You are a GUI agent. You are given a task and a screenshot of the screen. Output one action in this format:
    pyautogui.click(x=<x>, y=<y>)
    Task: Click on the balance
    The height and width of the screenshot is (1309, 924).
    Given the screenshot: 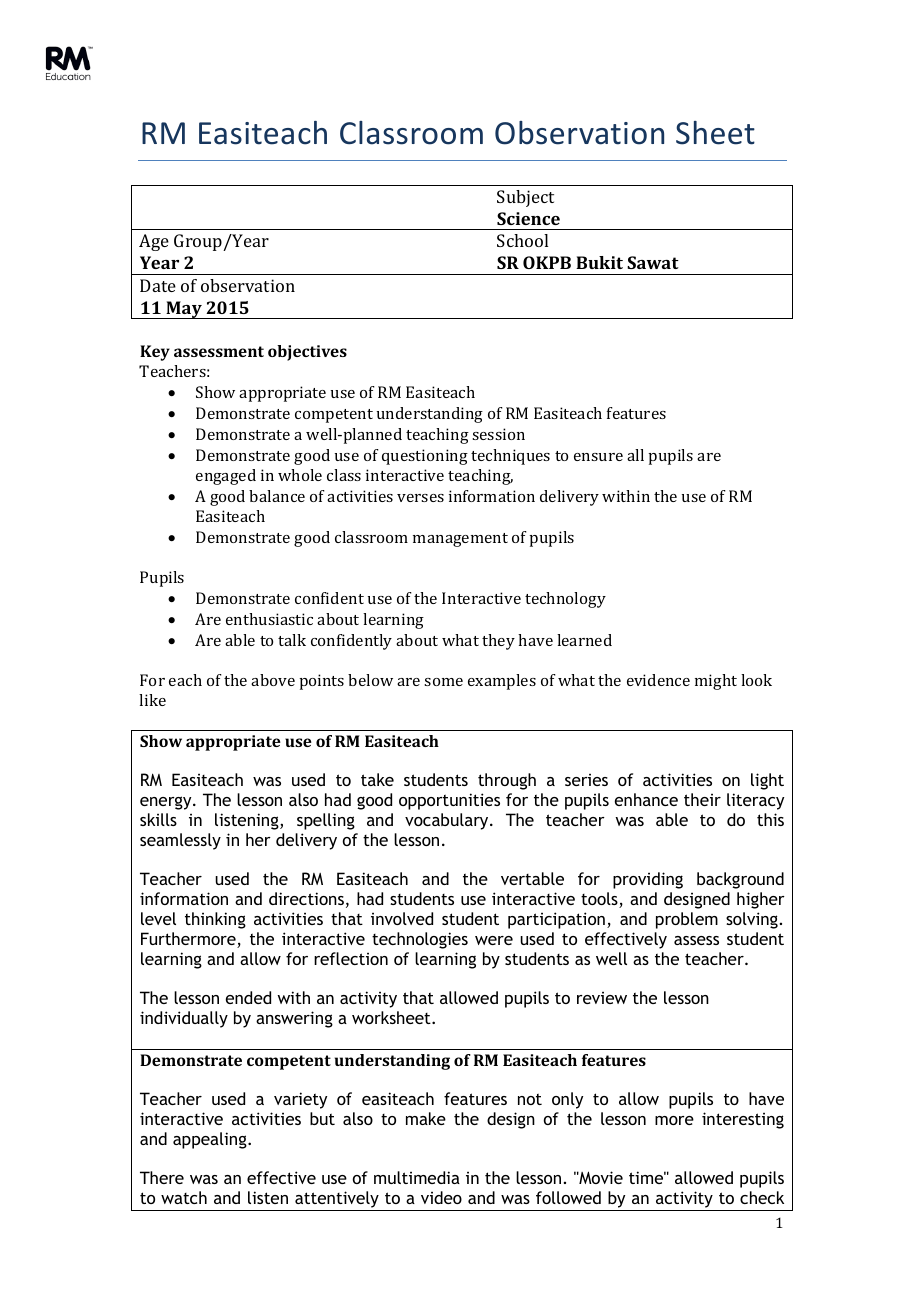 What is the action you would take?
    pyautogui.click(x=277, y=496)
